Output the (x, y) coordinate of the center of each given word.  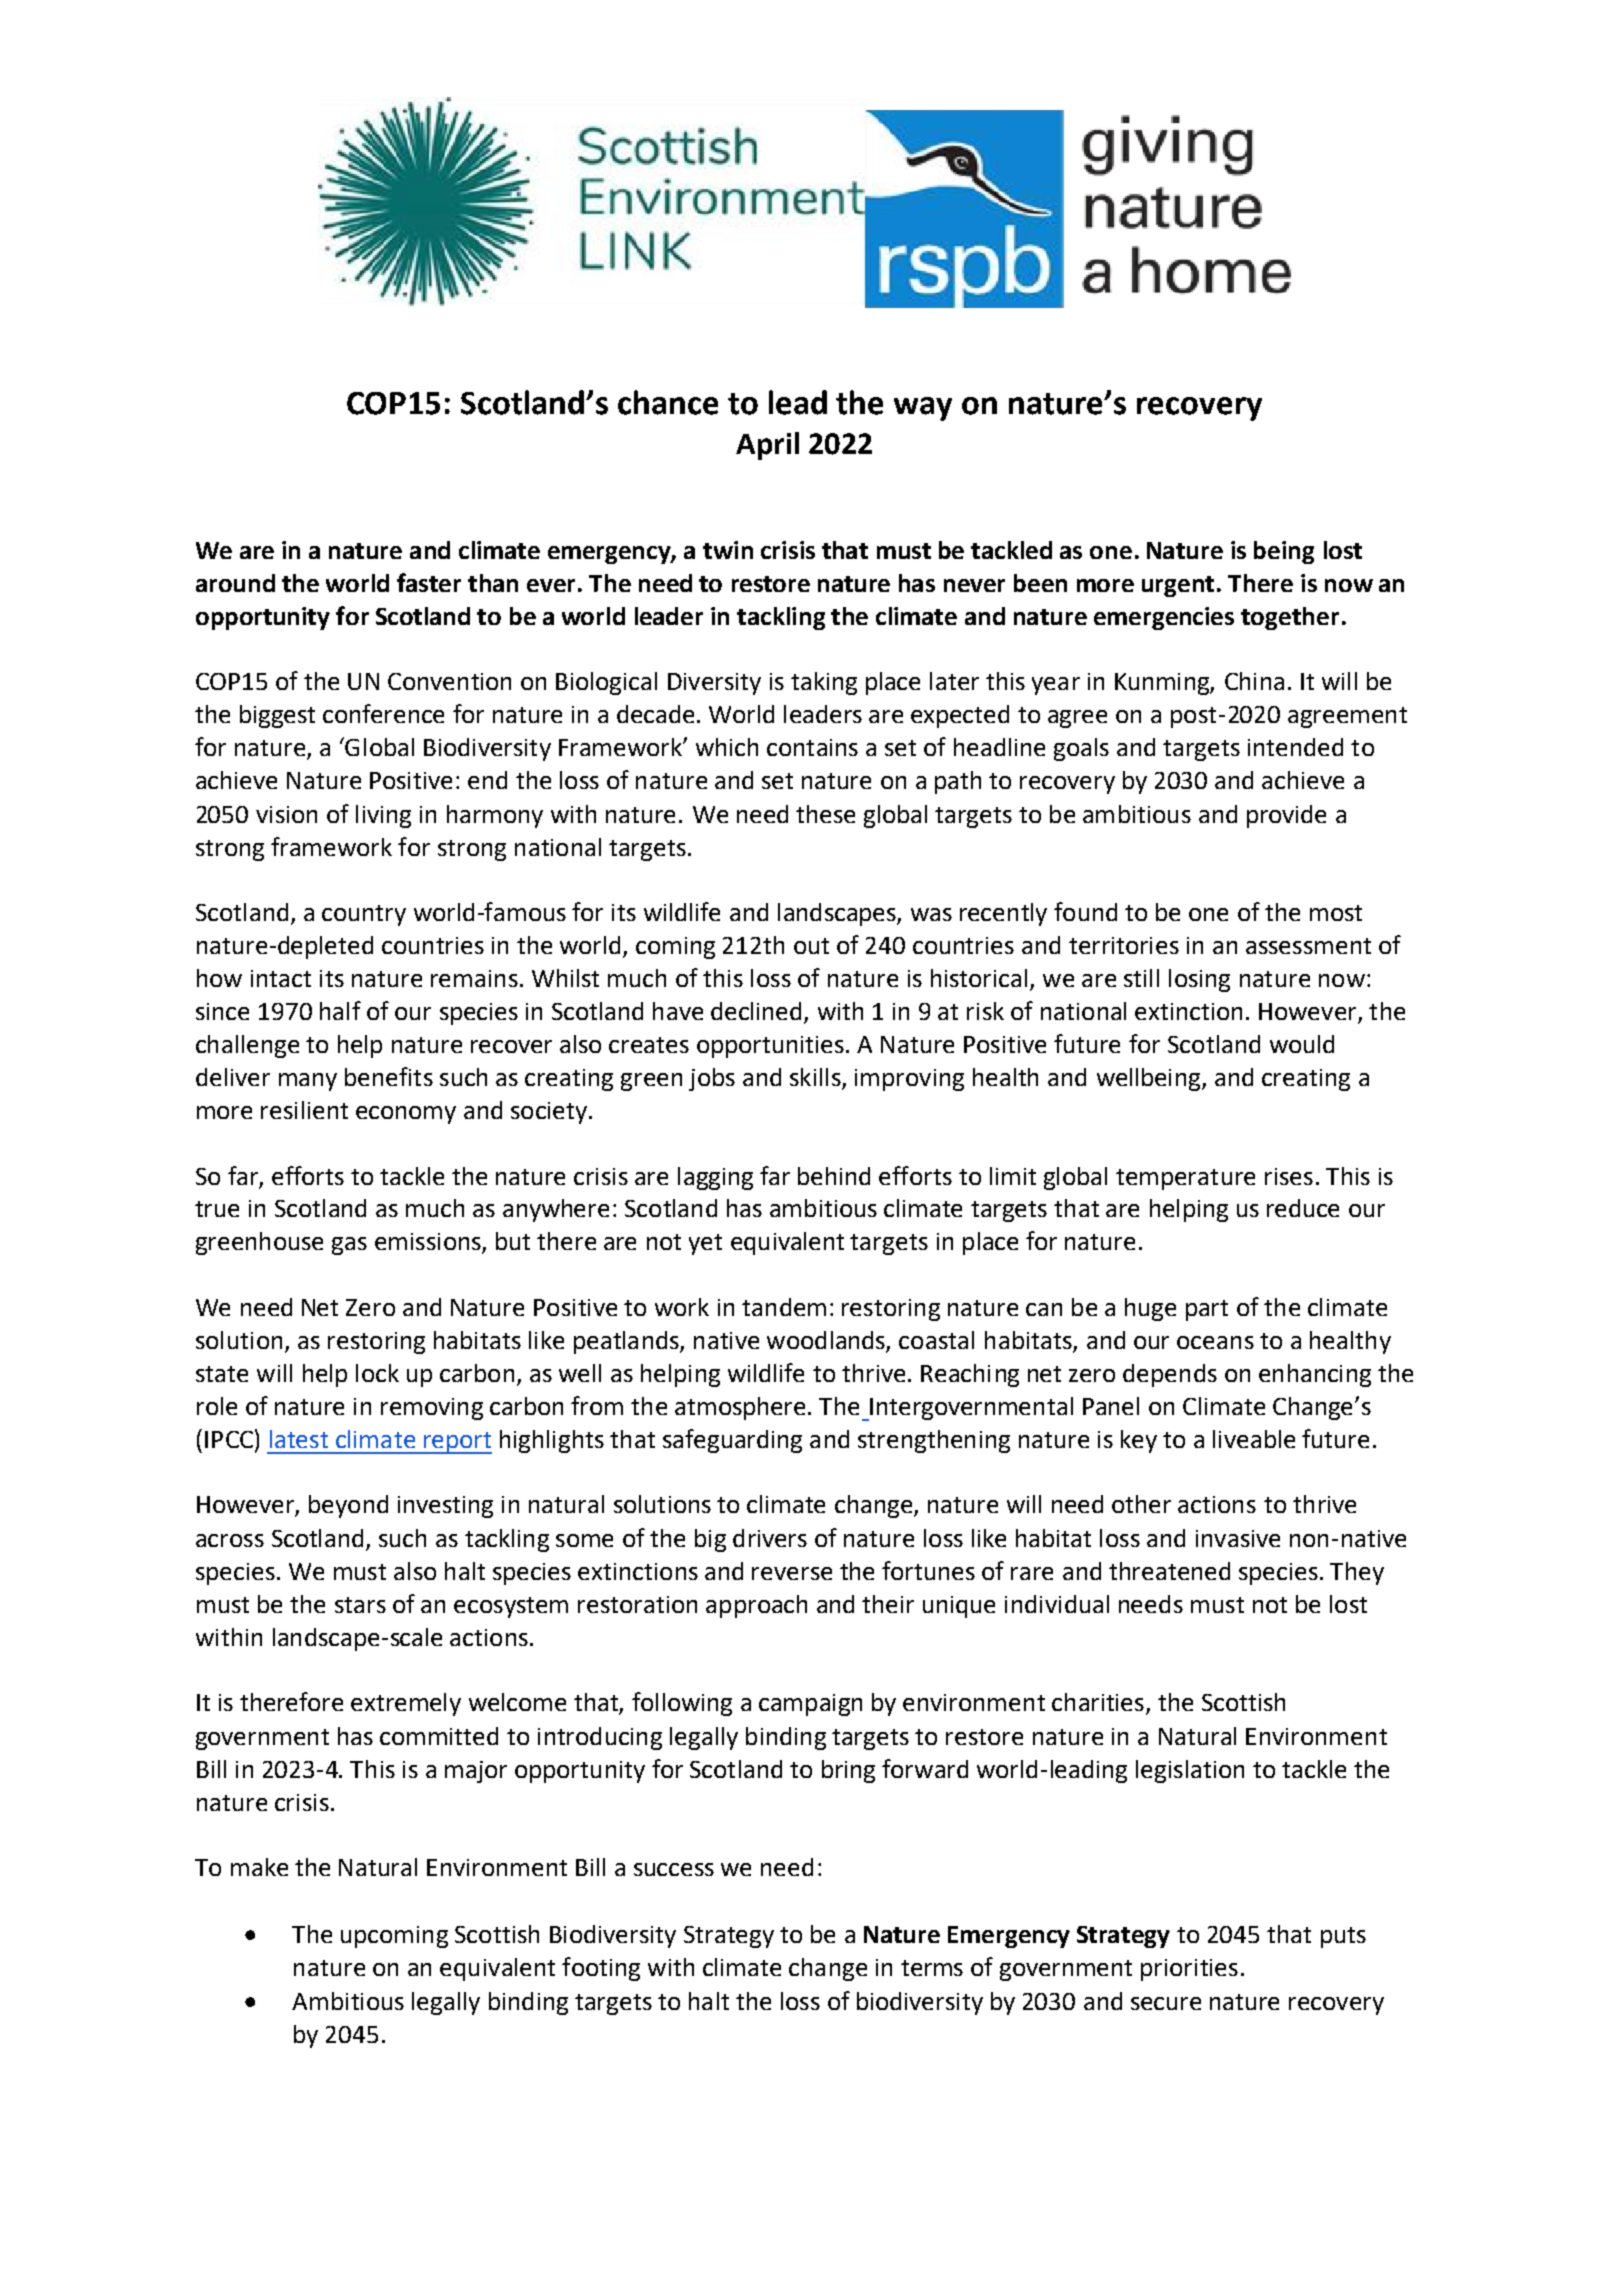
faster (429, 582)
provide (1286, 816)
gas (349, 1246)
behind (834, 1176)
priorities (1189, 1970)
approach (756, 1606)
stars (360, 1605)
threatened (1169, 1571)
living (383, 816)
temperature (1185, 1179)
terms (932, 1968)
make (259, 1867)
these (825, 814)
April (767, 446)
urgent (1178, 586)
